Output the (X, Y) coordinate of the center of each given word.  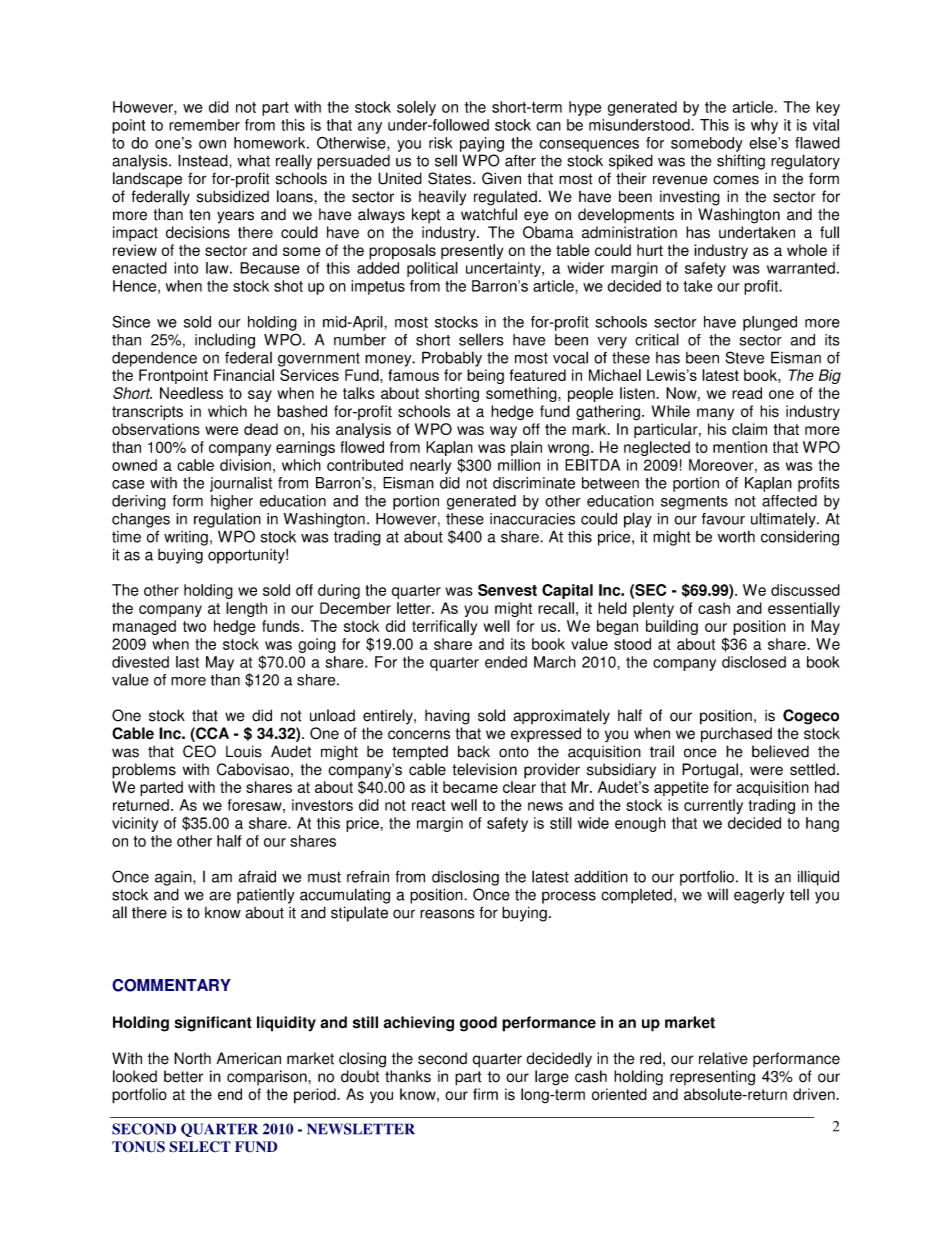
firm (485, 1094)
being (485, 376)
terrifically (444, 627)
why (764, 126)
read (747, 393)
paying (482, 144)
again (174, 878)
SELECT (200, 1147)
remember (204, 125)
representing (712, 1078)
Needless (191, 393)
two (194, 626)
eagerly (759, 896)
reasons (447, 914)
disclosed (754, 662)
